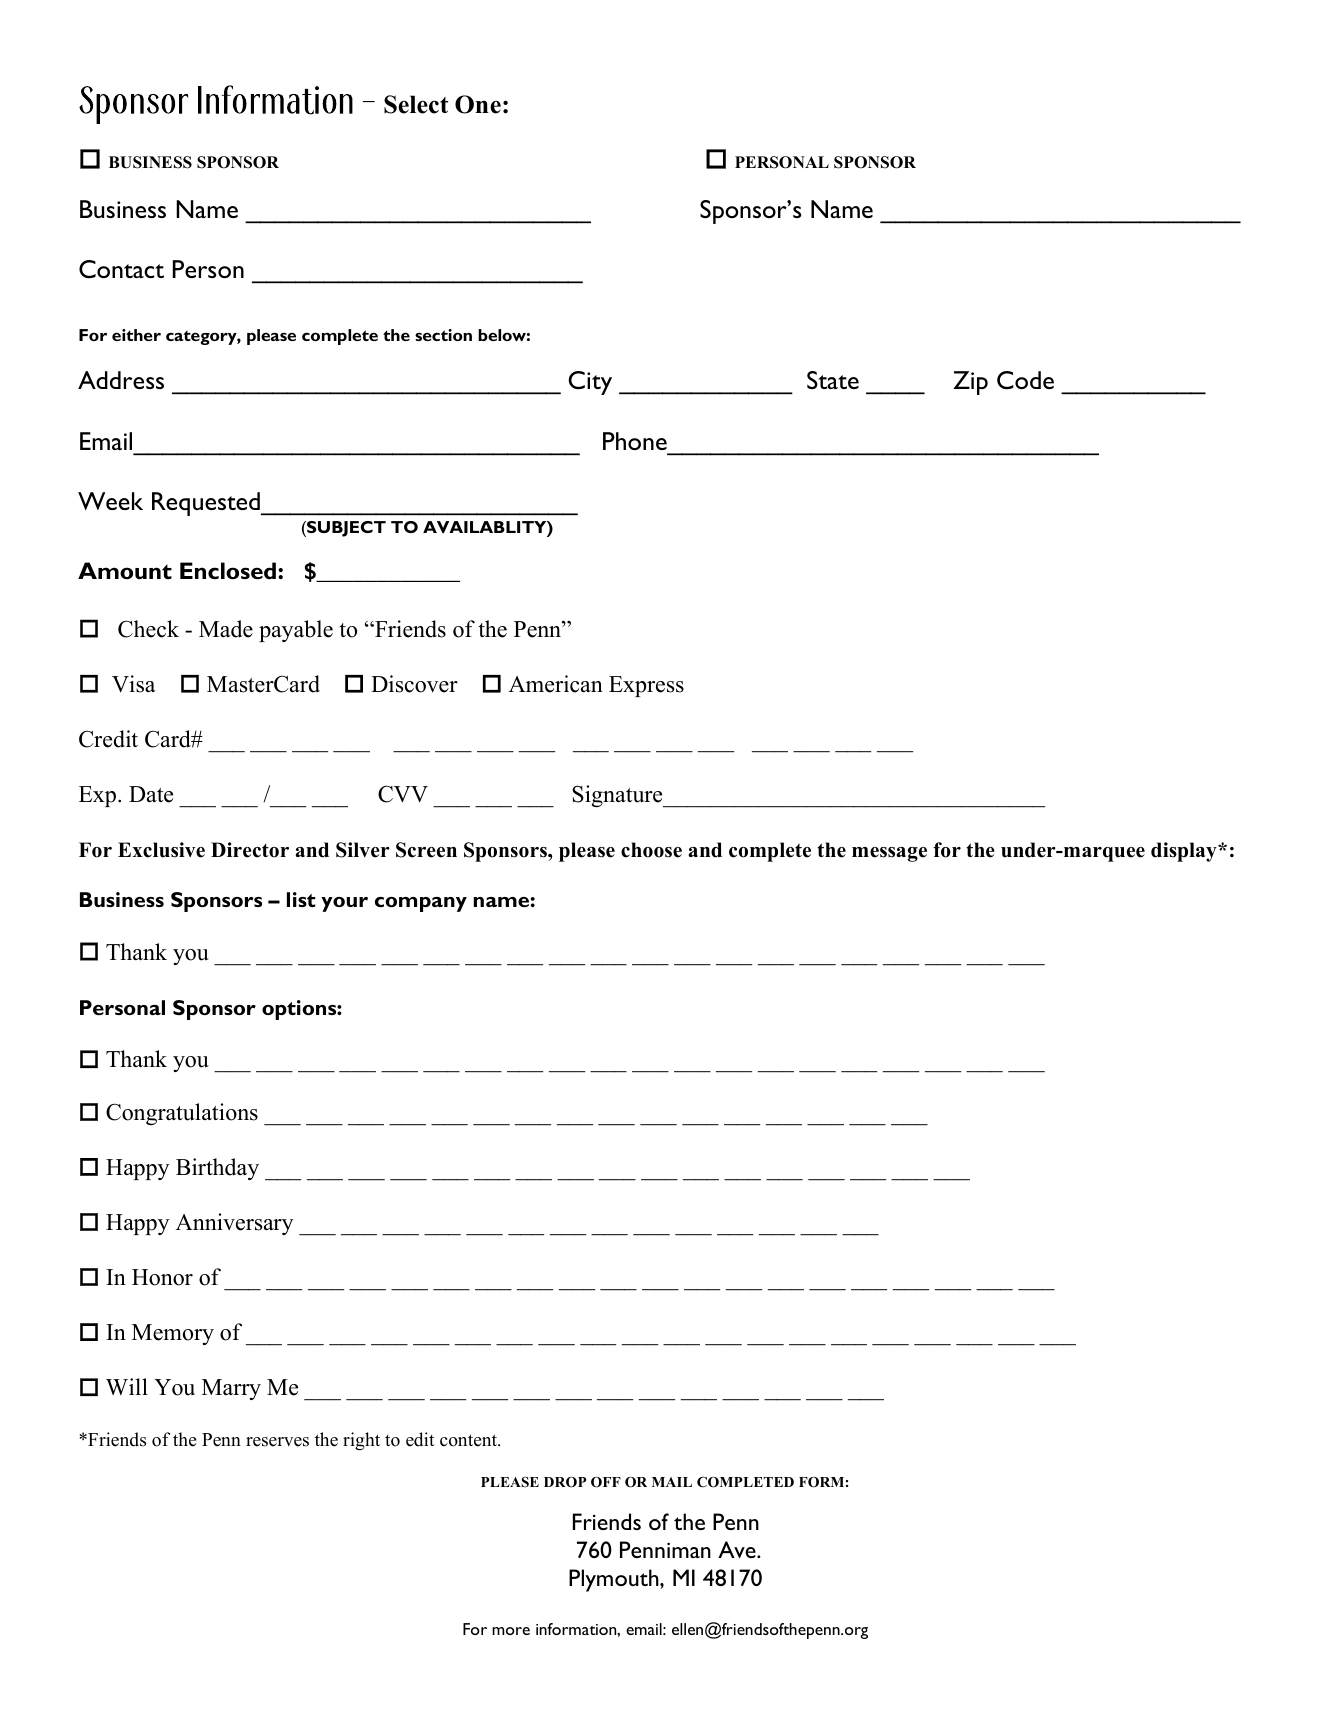  Describe the element at coordinates (651, 850) in the screenshot. I see `choose` at that location.
